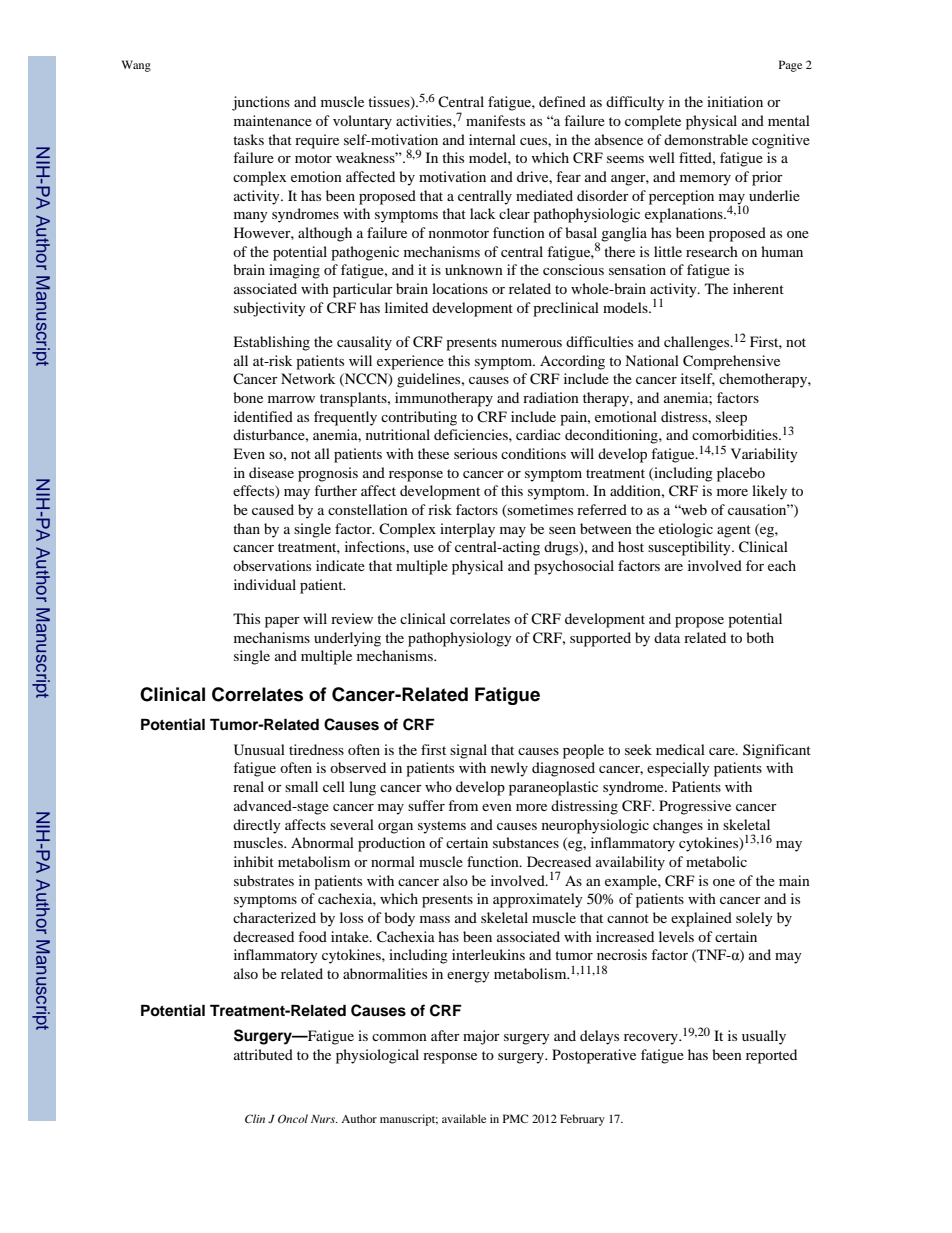 The image size is (952, 1233). Describe the element at coordinates (263, 1054) in the page. I see `attributed` at that location.
